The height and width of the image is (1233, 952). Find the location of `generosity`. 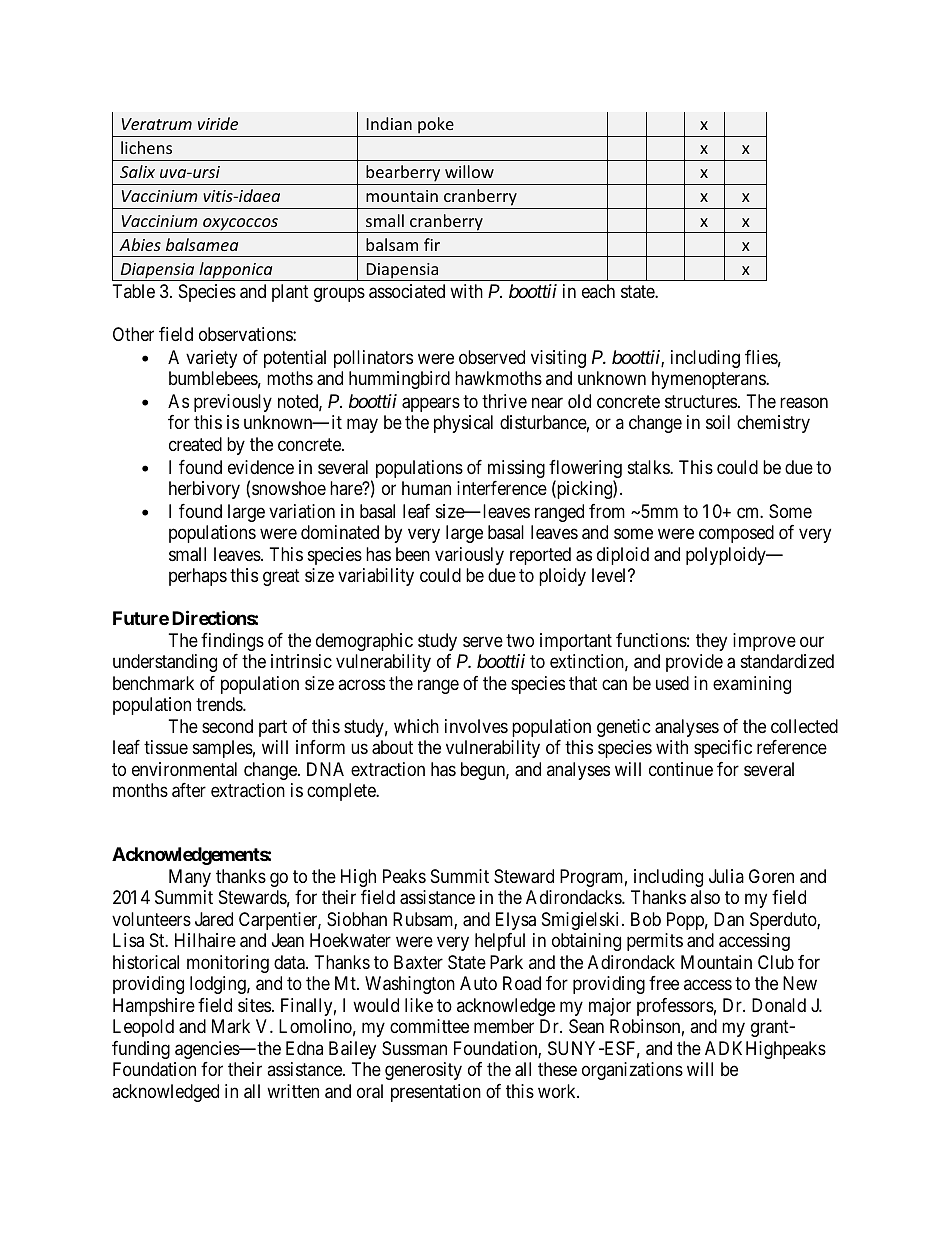

generosity is located at coordinates (423, 1071).
